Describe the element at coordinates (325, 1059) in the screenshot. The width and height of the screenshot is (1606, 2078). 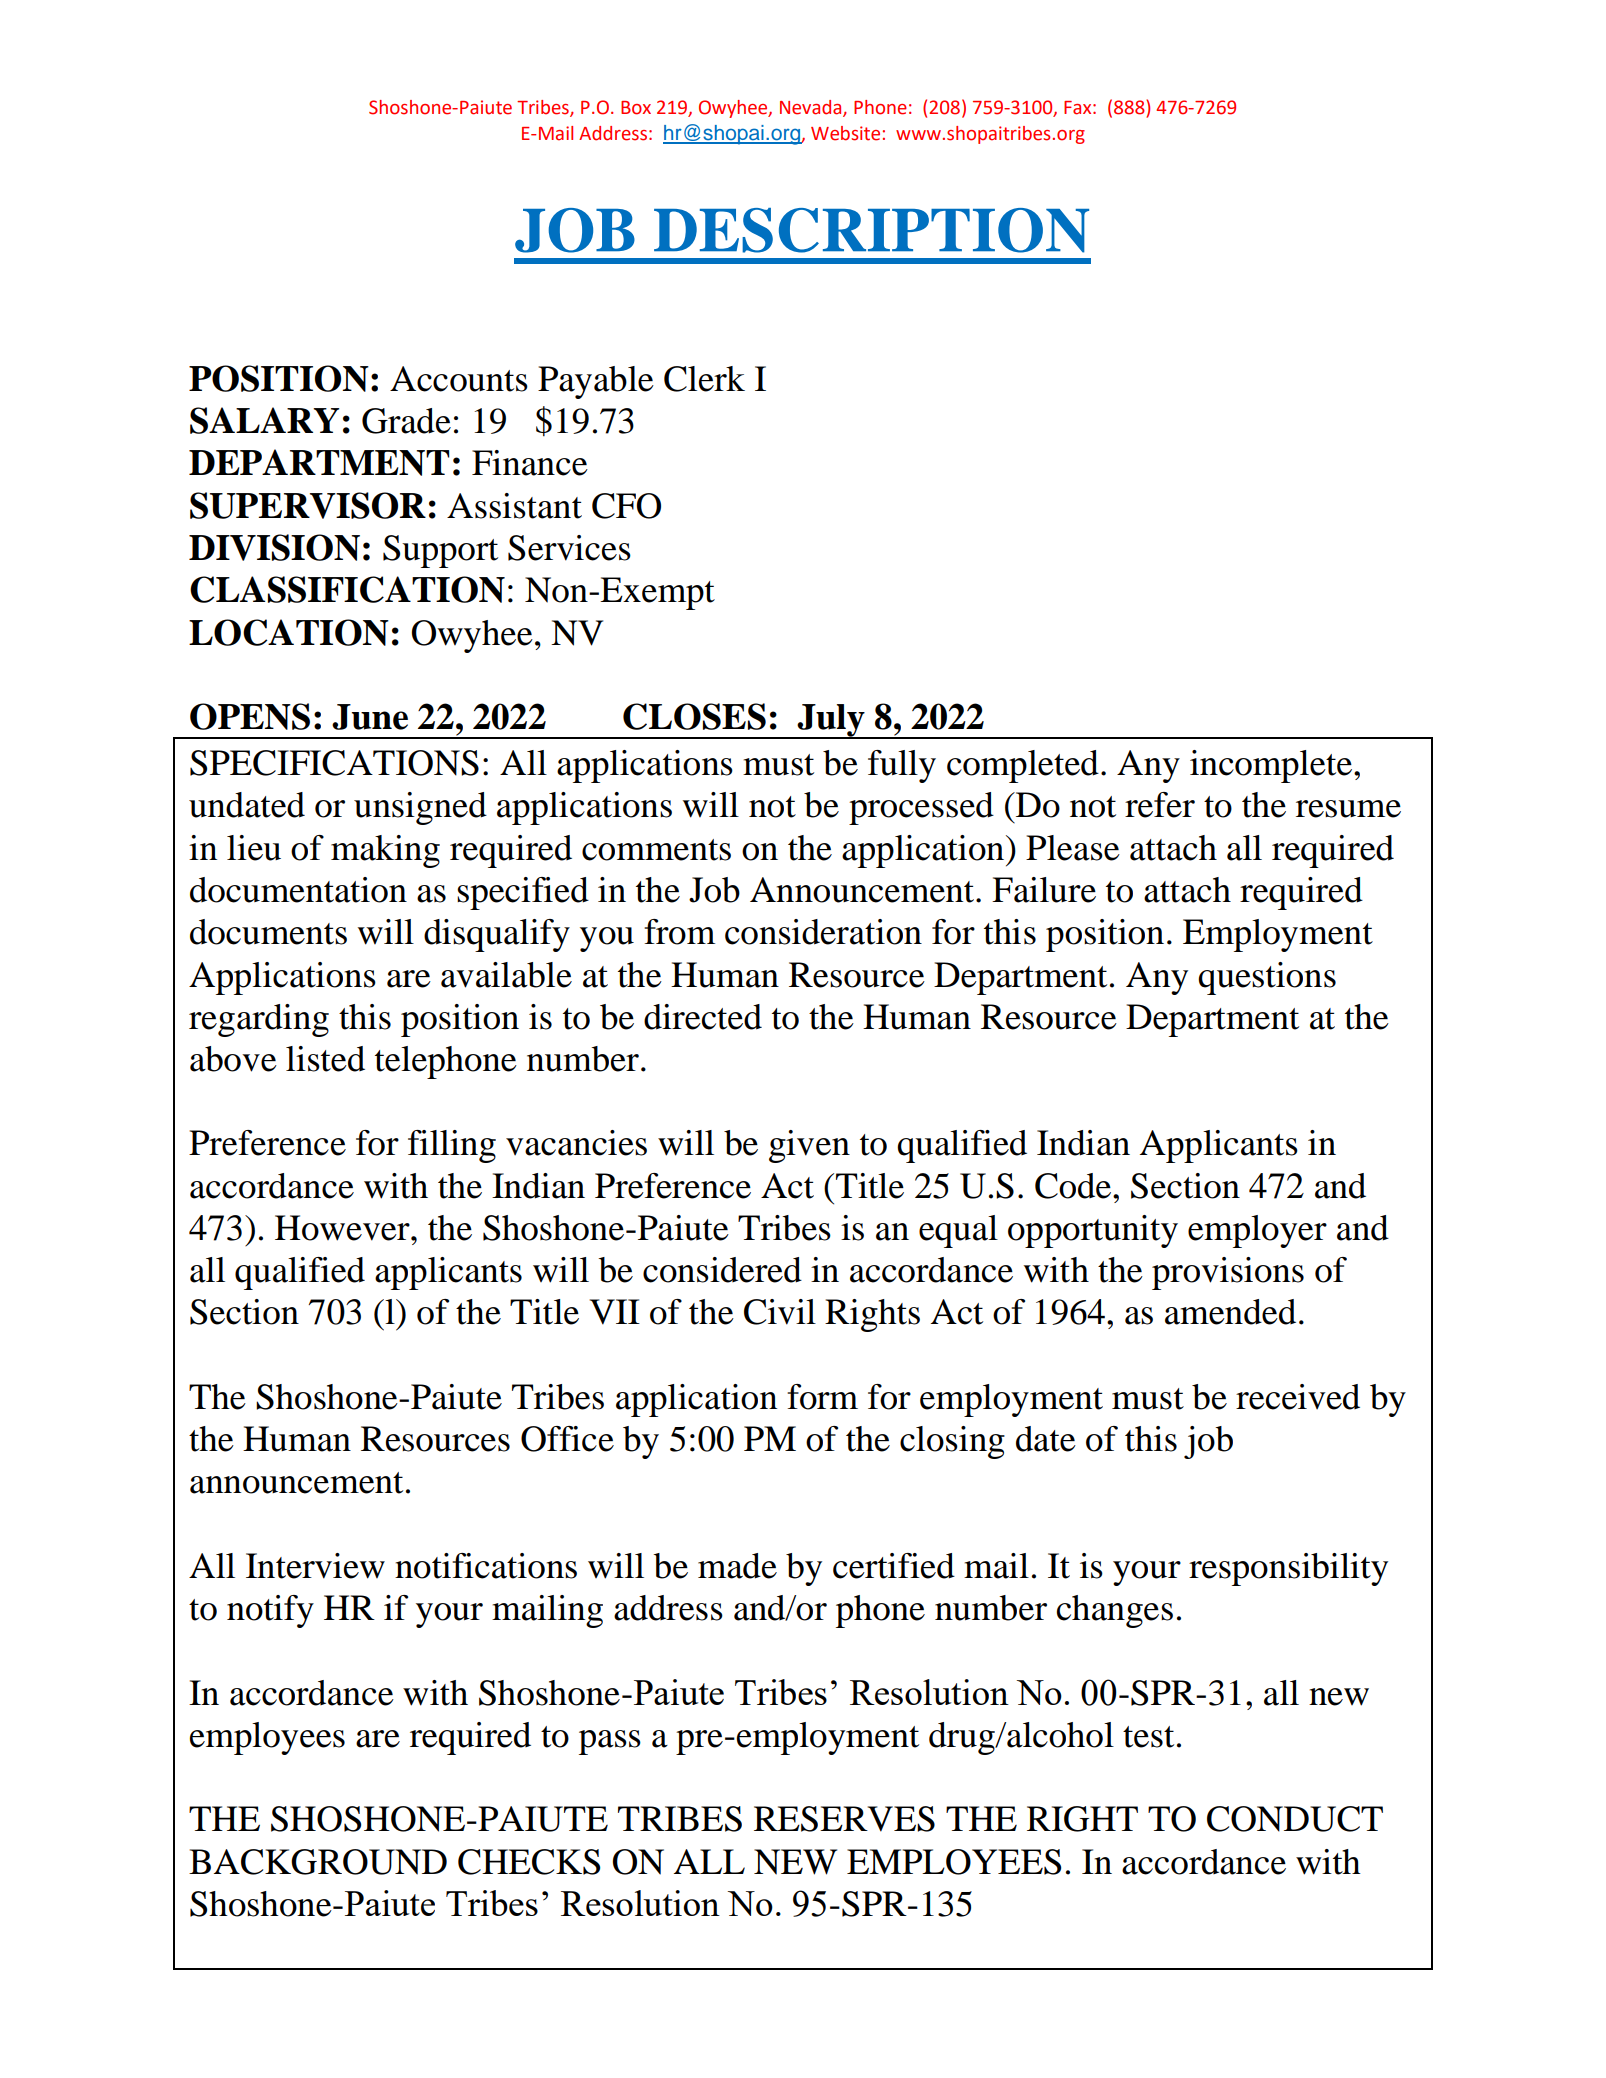
I see `listed` at that location.
